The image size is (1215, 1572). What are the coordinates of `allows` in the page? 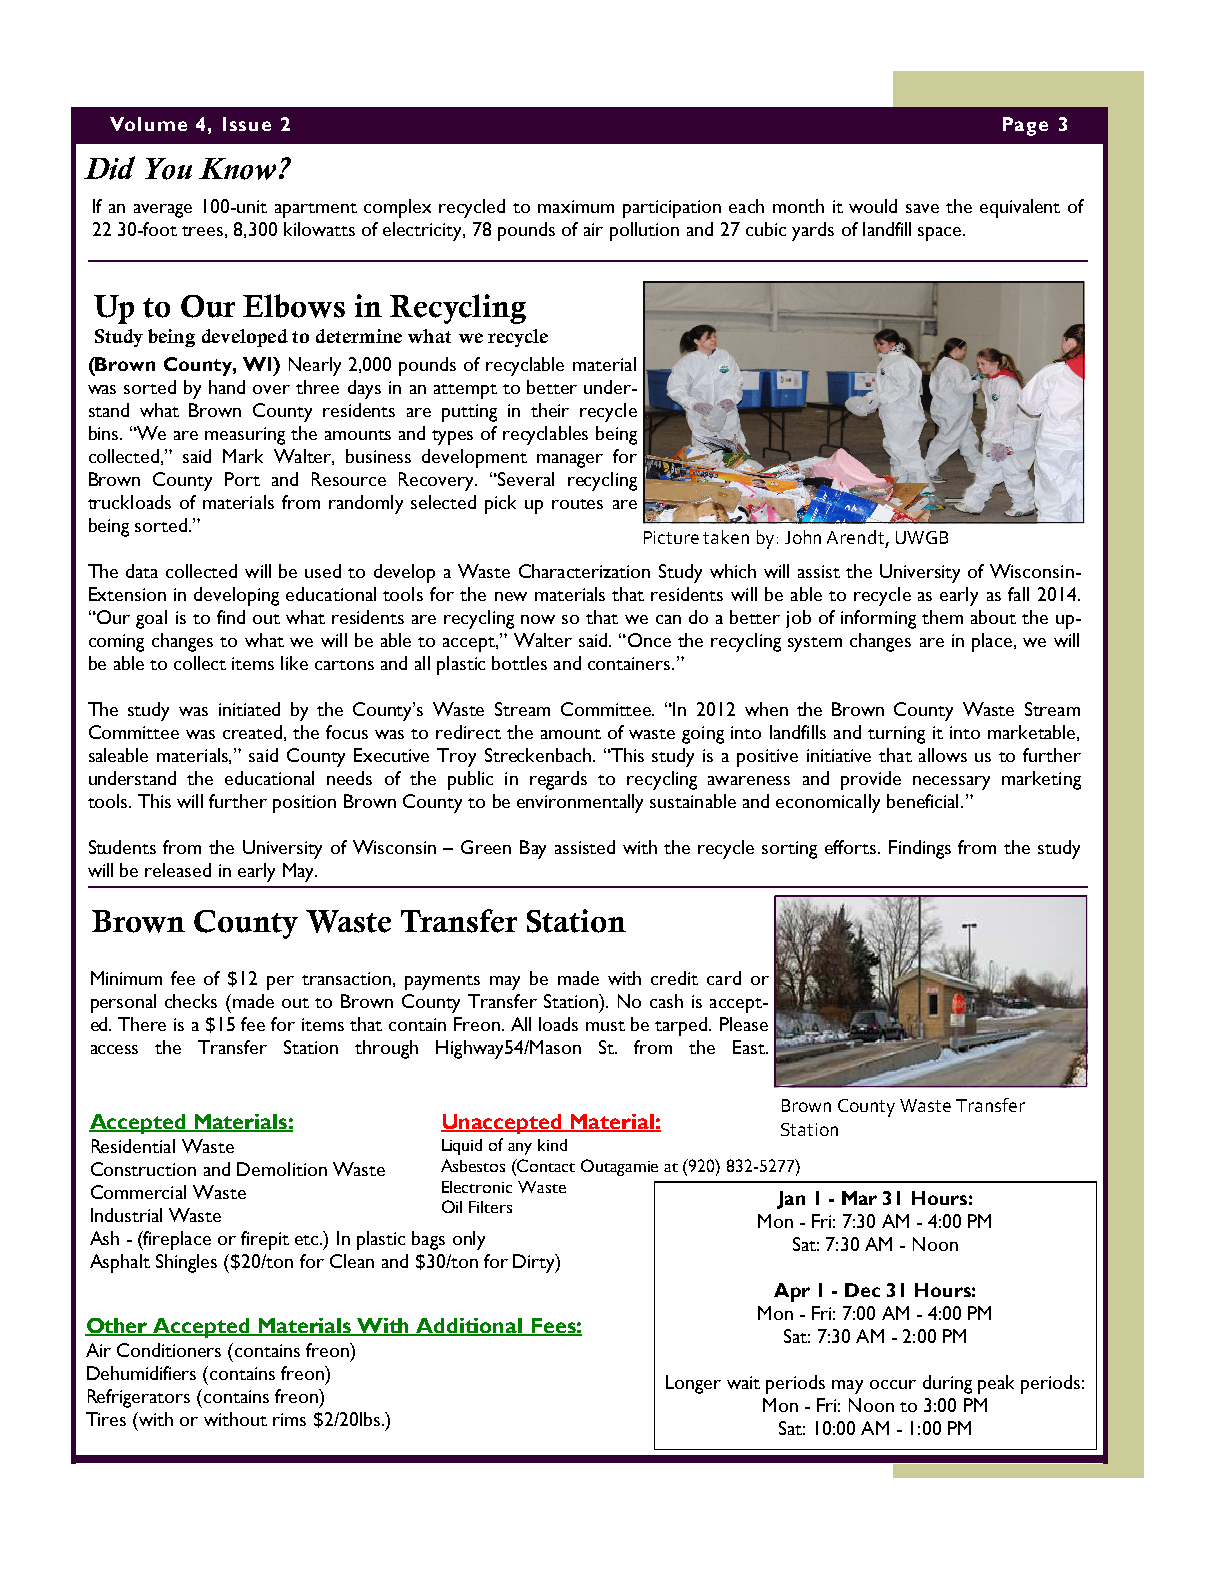 It's located at (943, 755).
